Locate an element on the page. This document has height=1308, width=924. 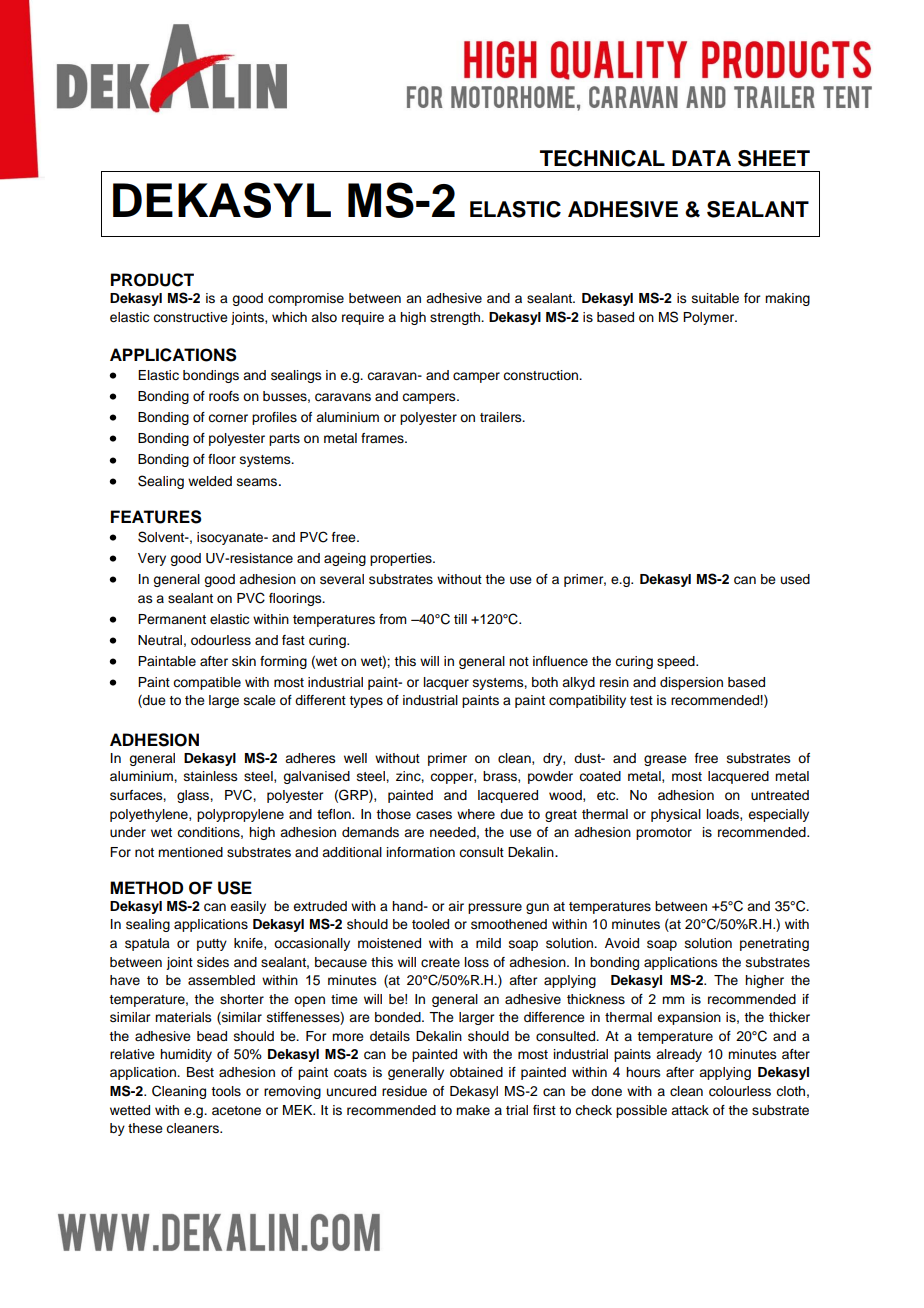
stainless is located at coordinates (211, 776).
